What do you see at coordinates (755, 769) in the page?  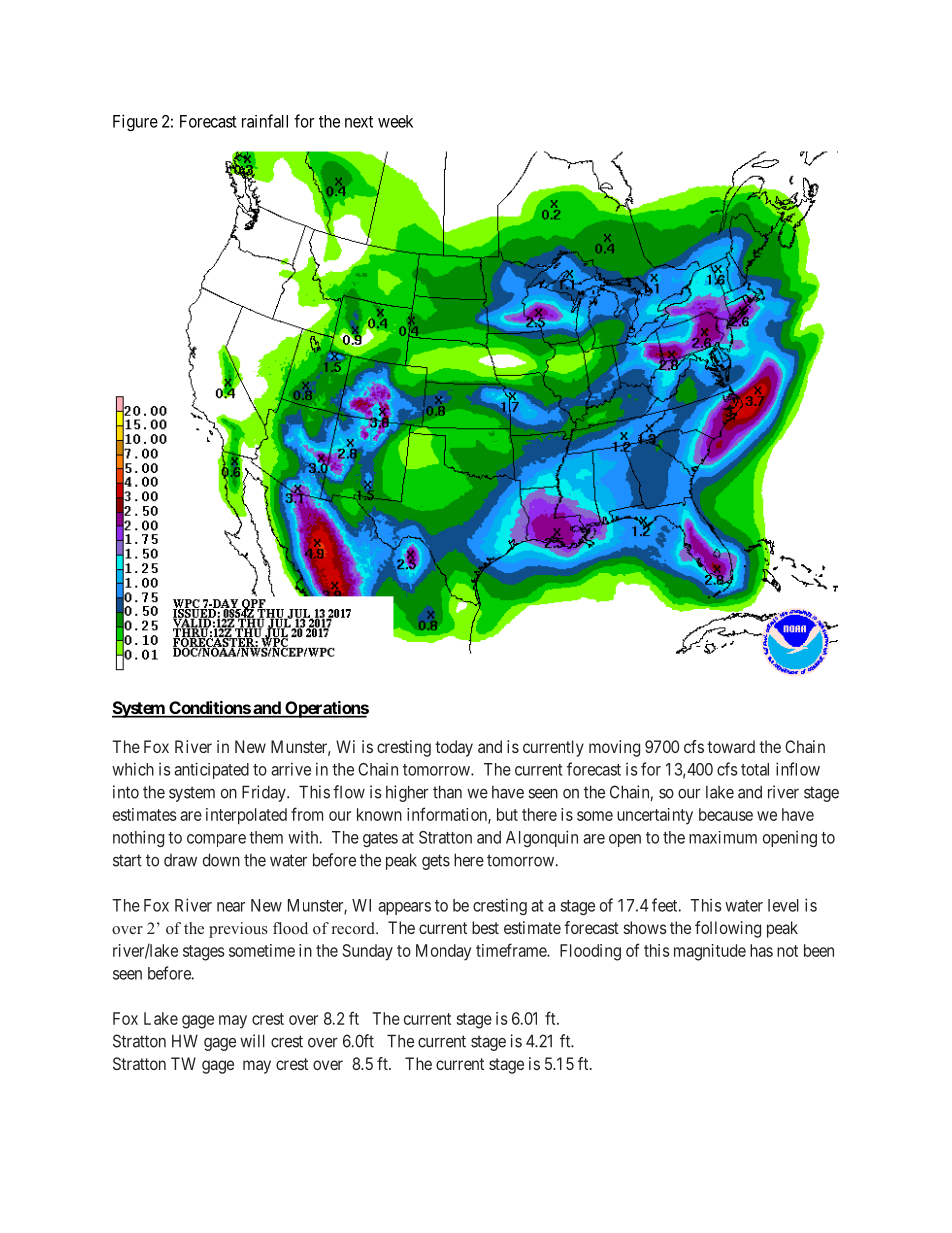 I see `total` at bounding box center [755, 769].
